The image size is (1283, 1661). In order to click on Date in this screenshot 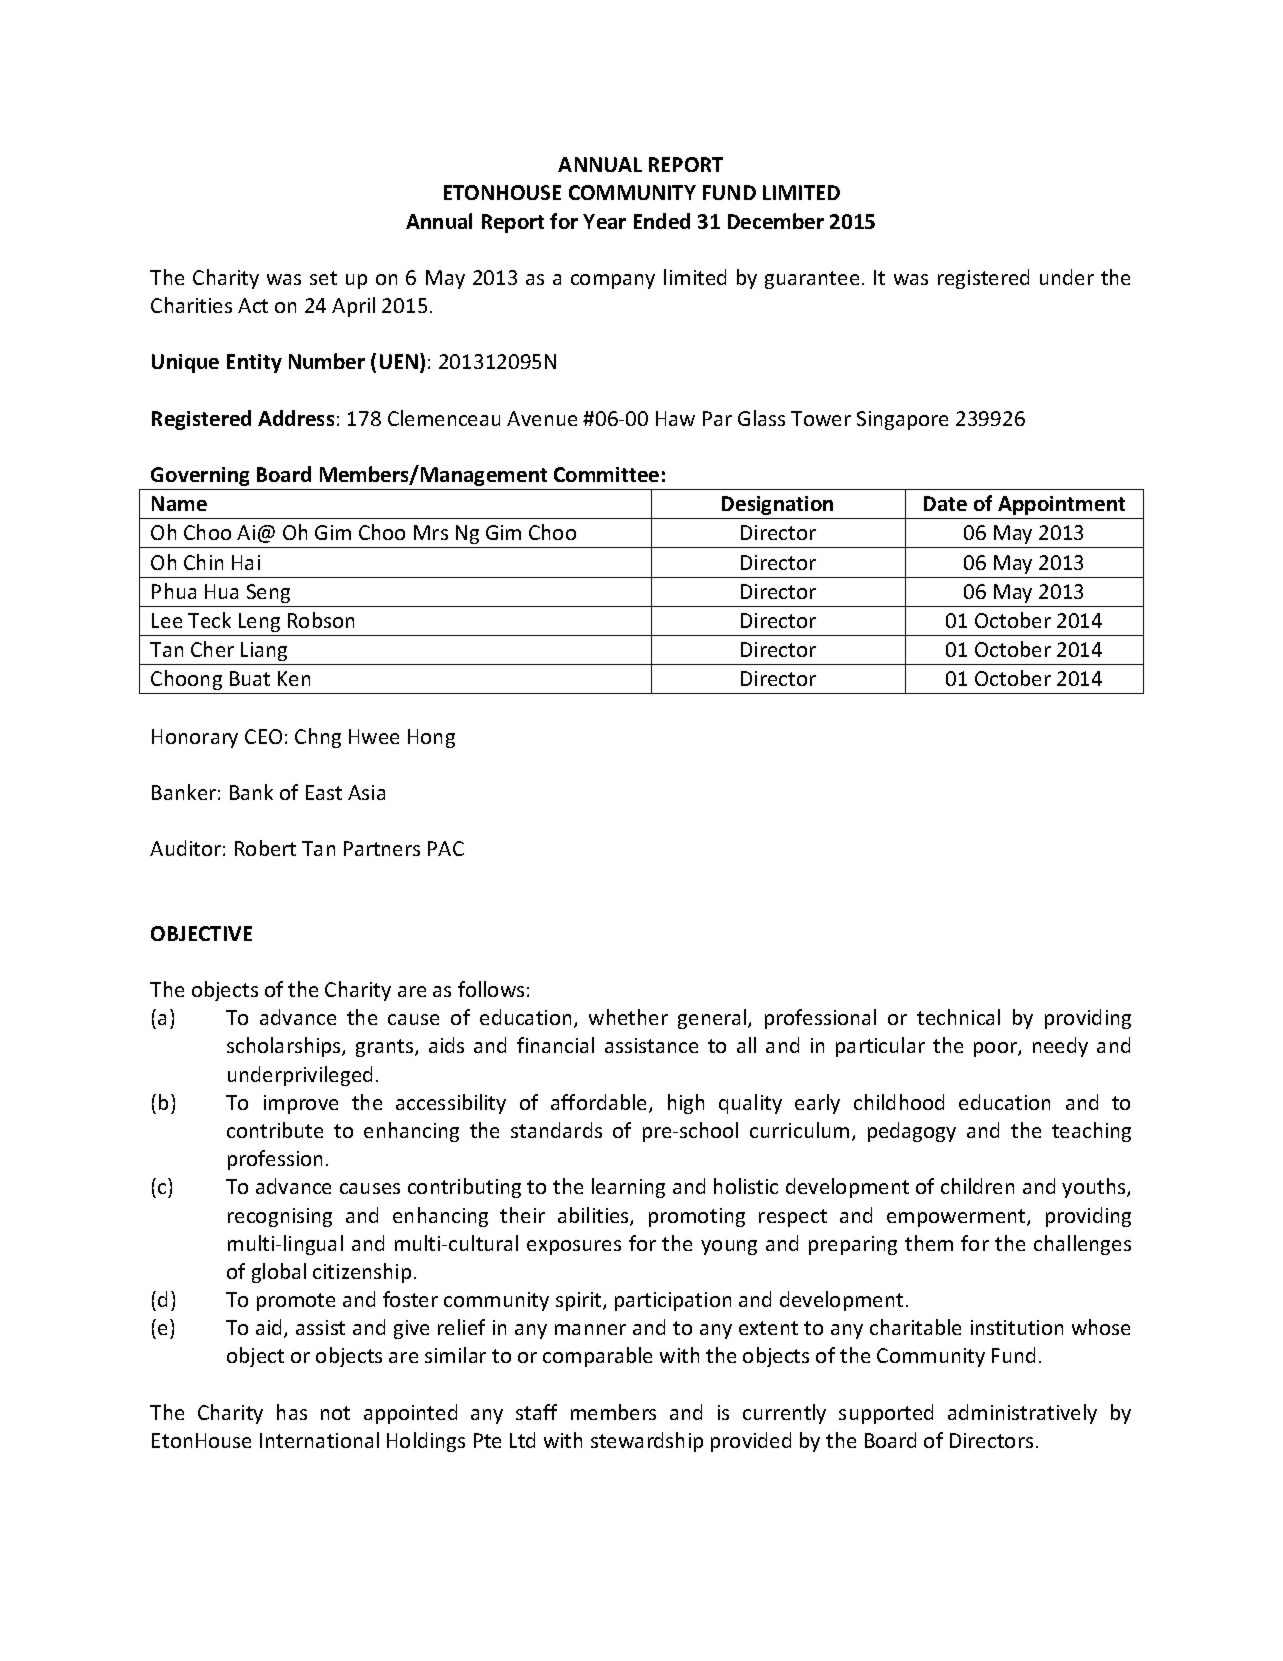, I will do `click(945, 503)`.
